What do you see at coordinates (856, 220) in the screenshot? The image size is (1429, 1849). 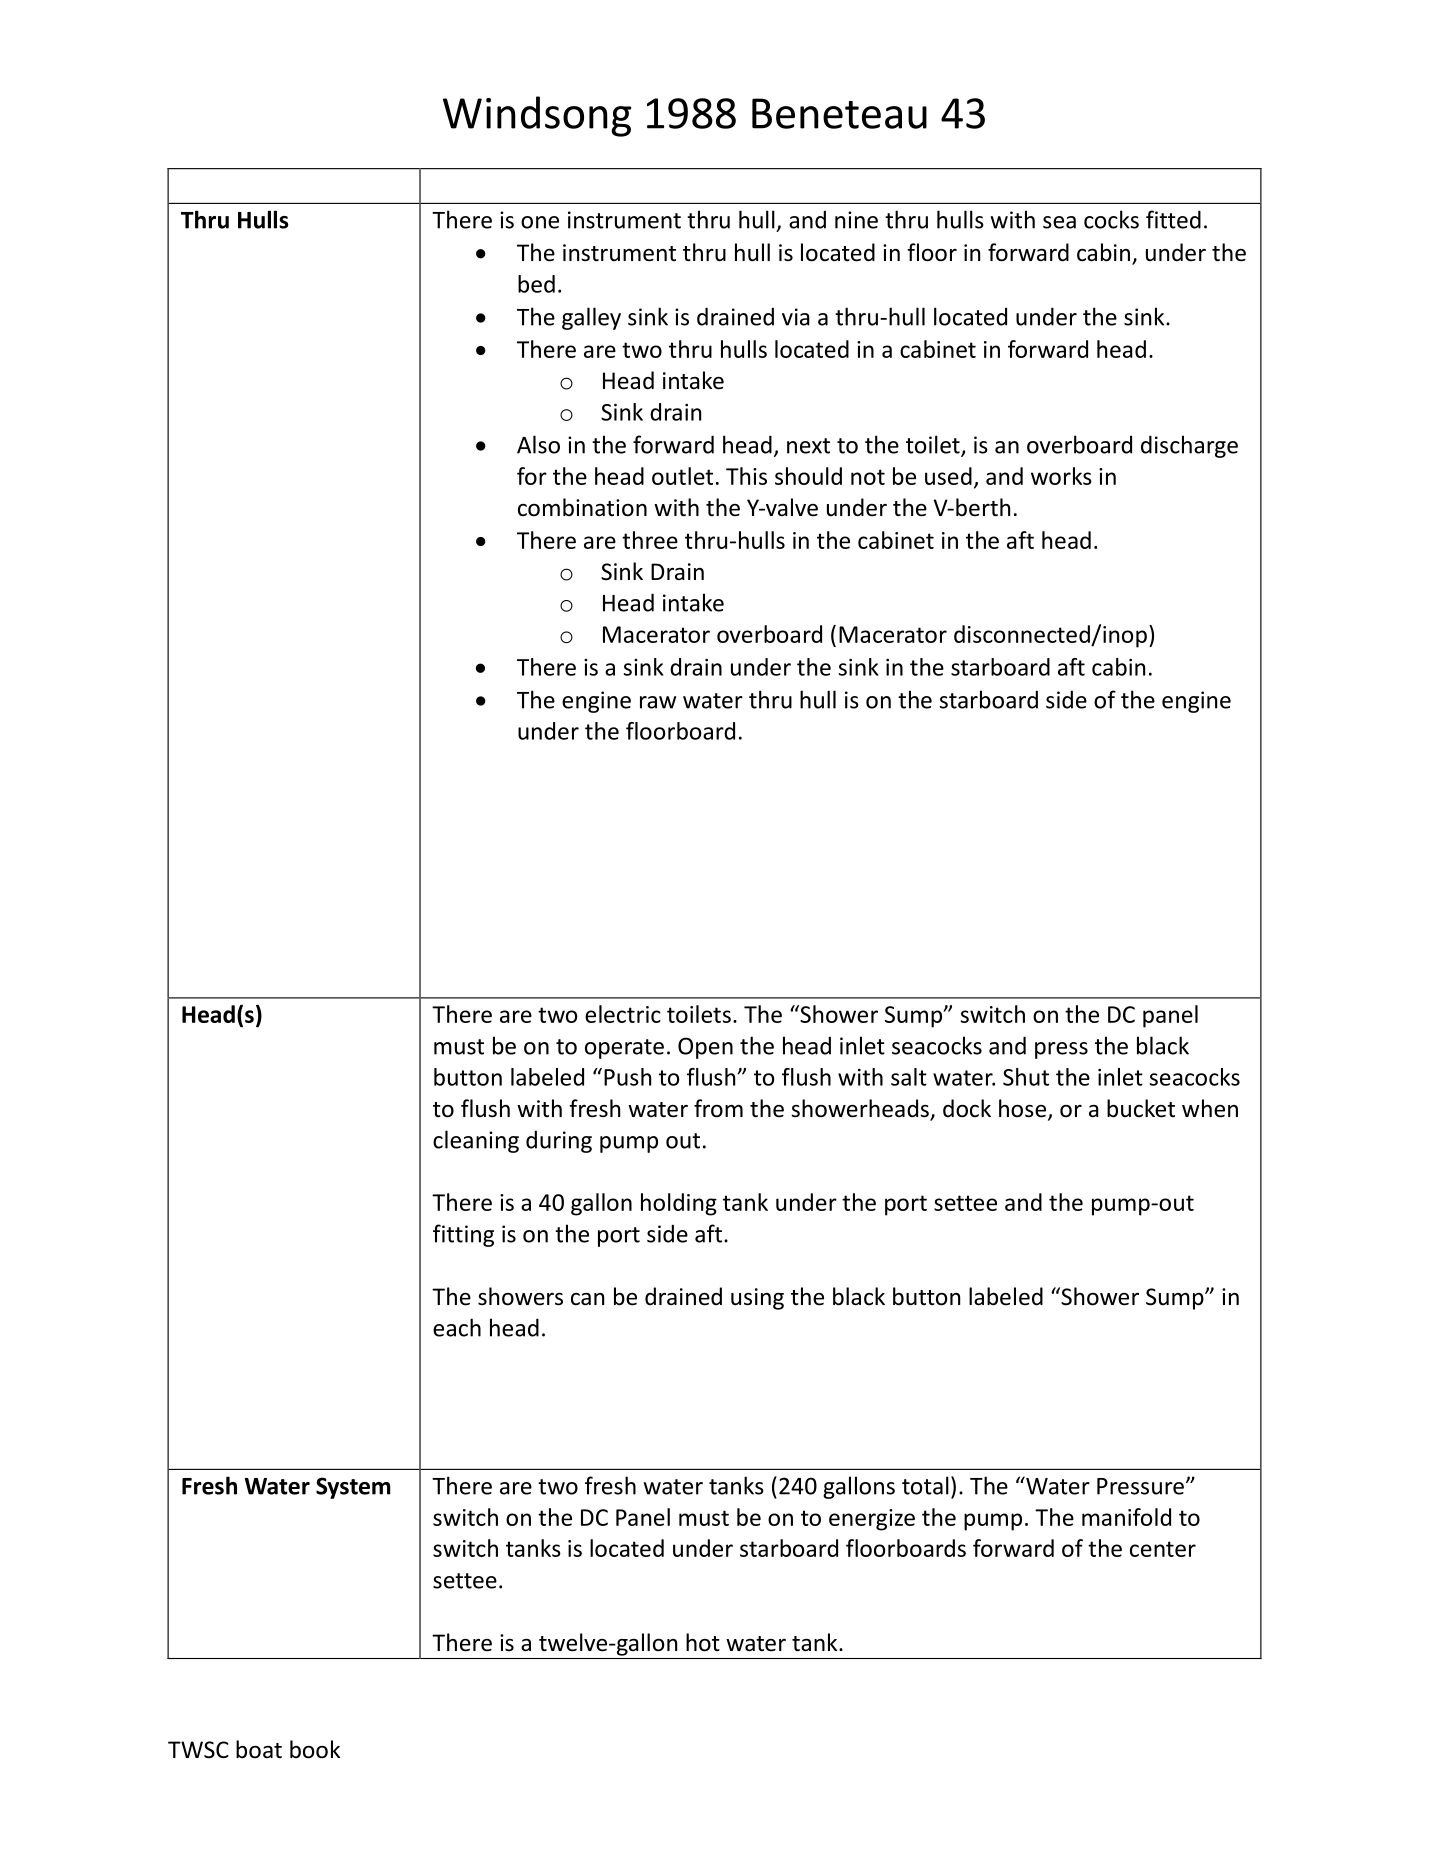 I see `nine` at bounding box center [856, 220].
